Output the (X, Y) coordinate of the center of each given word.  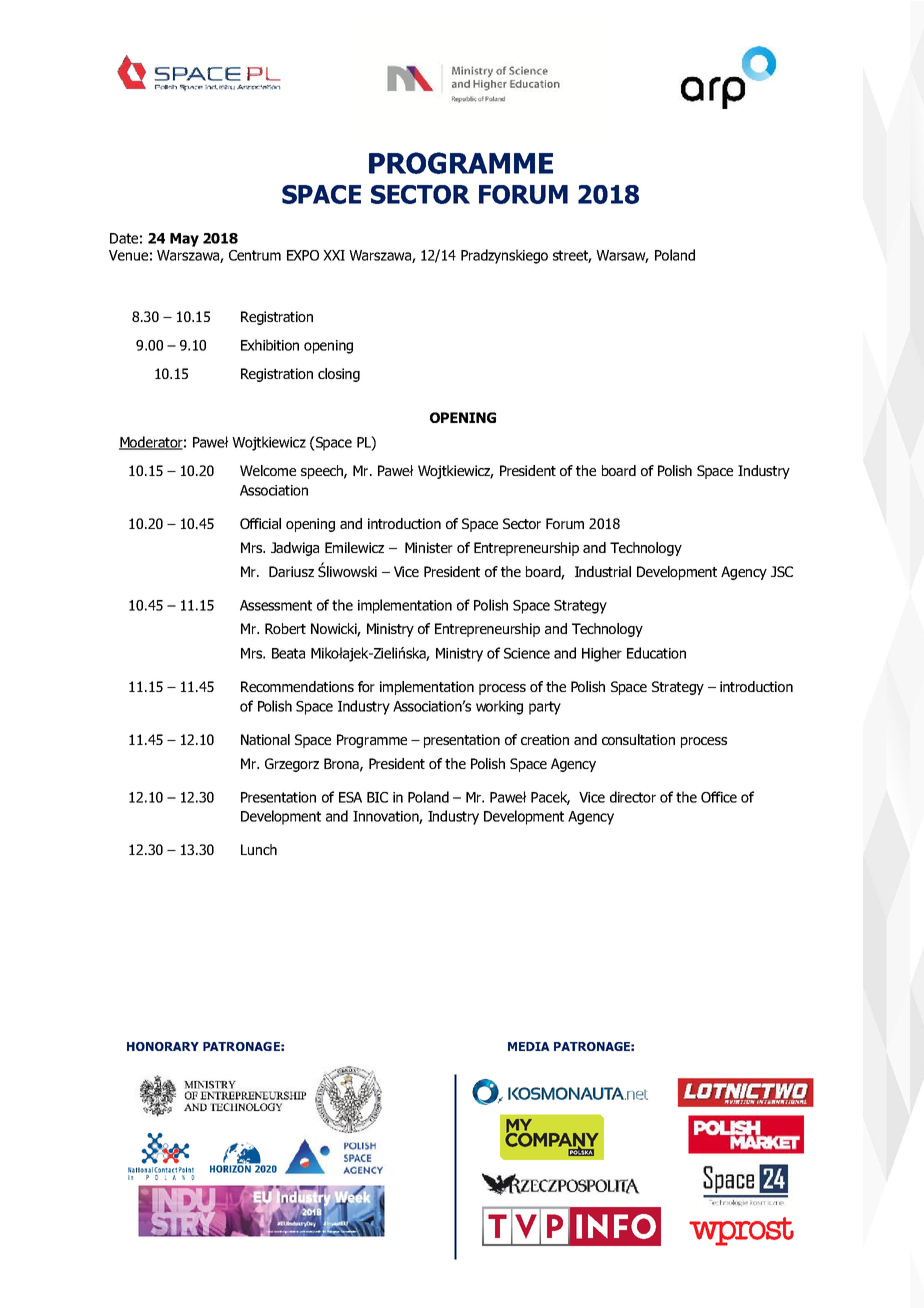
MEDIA (529, 1046)
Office (719, 797)
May (184, 240)
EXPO (303, 255)
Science (527, 653)
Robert (285, 628)
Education (656, 653)
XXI (334, 255)
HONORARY (163, 1046)
